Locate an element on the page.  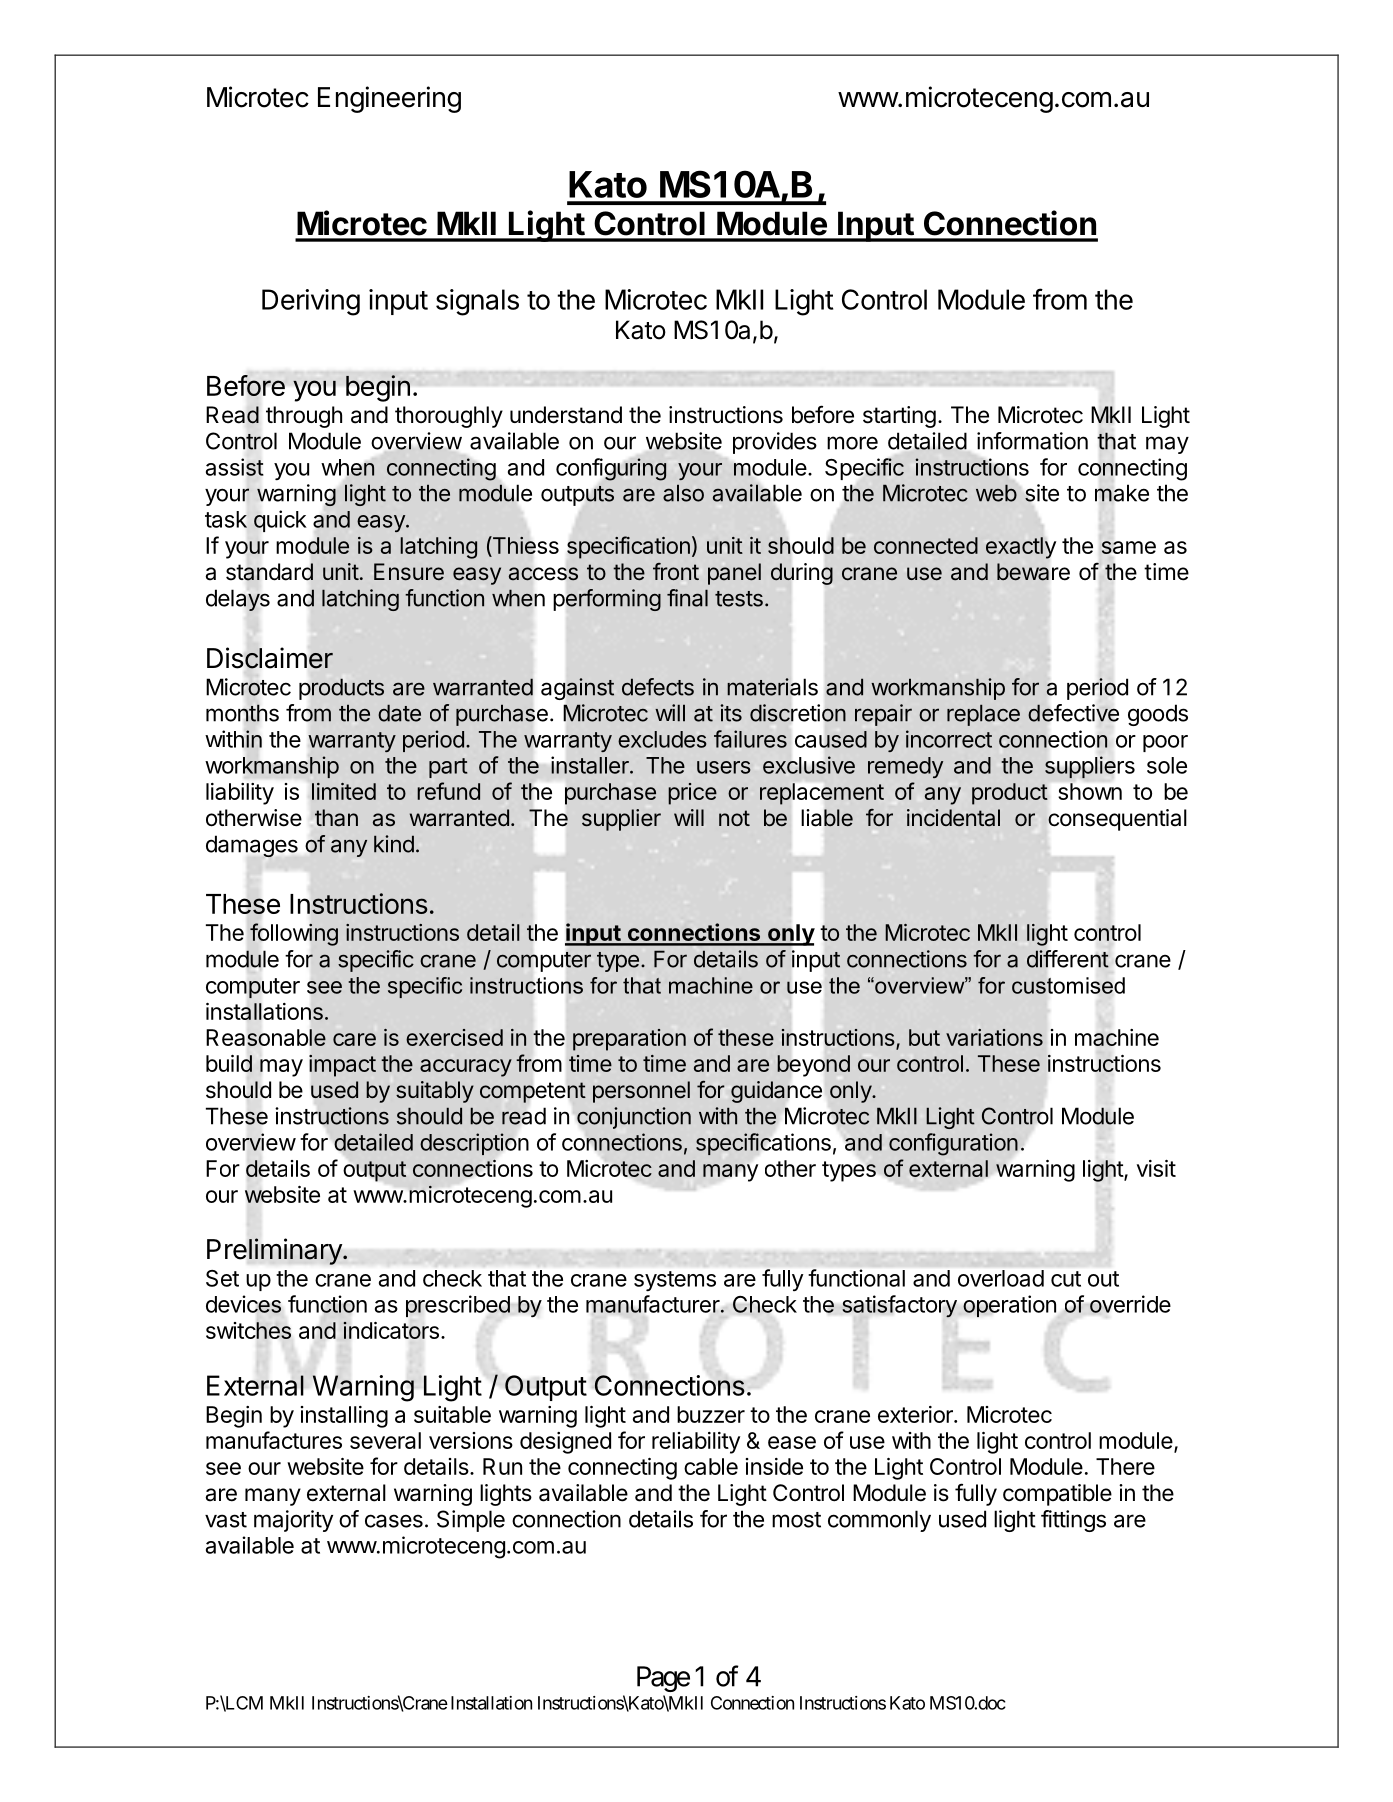
starting is located at coordinates (899, 417).
